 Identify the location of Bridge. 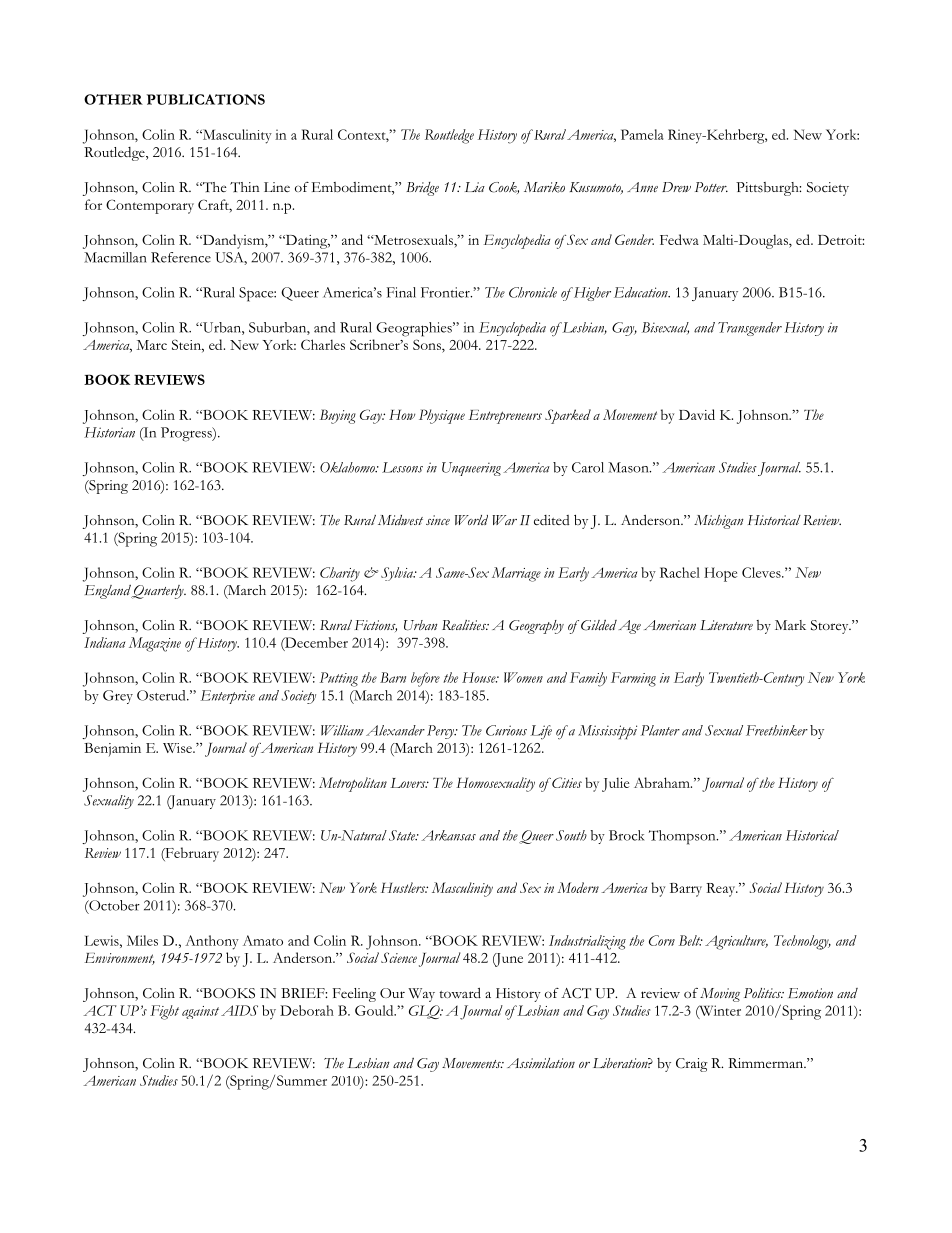
(422, 189).
